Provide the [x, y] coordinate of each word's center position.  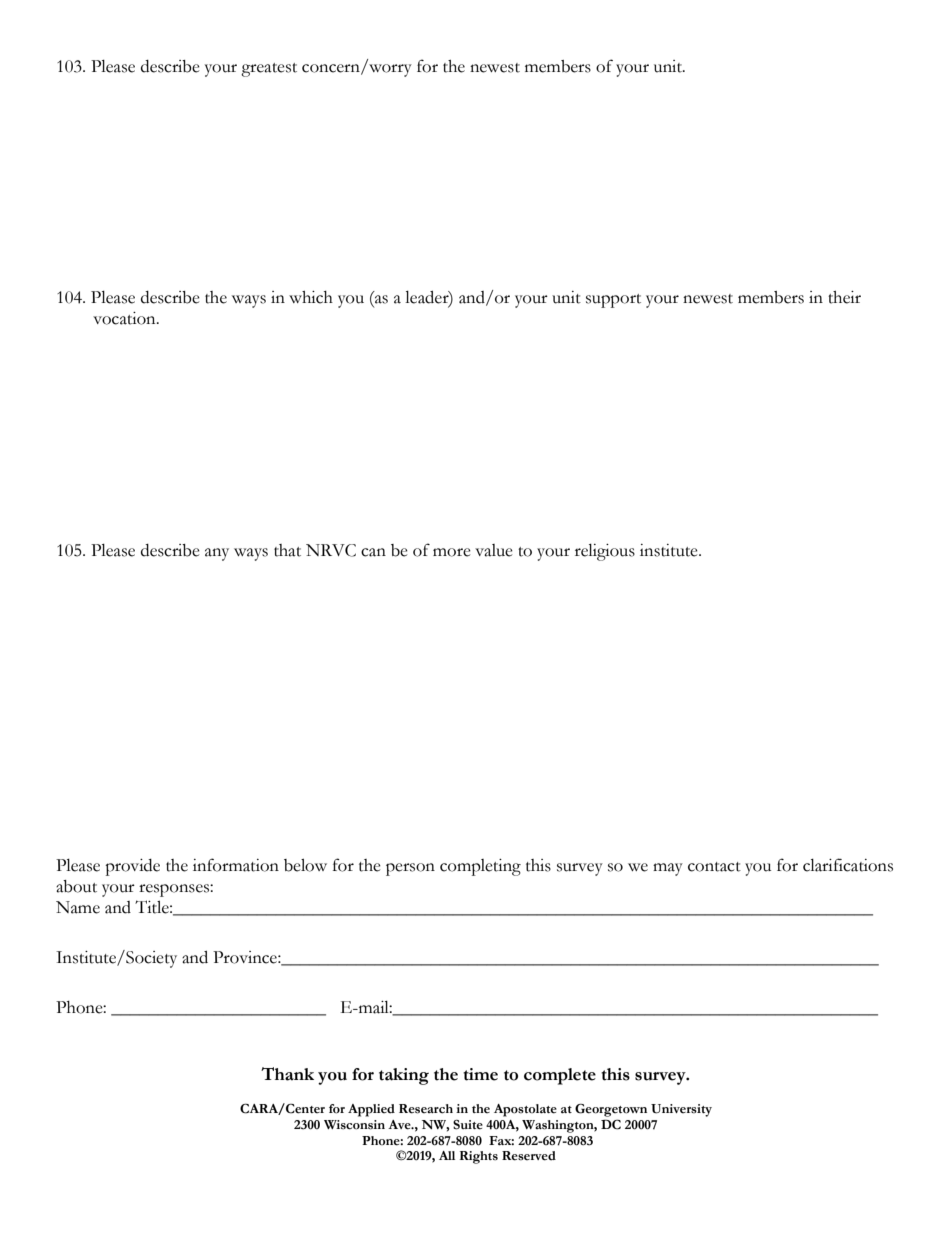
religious [605, 552]
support [613, 301]
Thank [287, 1074]
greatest [269, 70]
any [217, 554]
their [844, 297]
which [311, 297]
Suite [468, 1125]
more [452, 552]
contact [714, 867]
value [494, 550]
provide [132, 867]
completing [480, 867]
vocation [125, 318]
